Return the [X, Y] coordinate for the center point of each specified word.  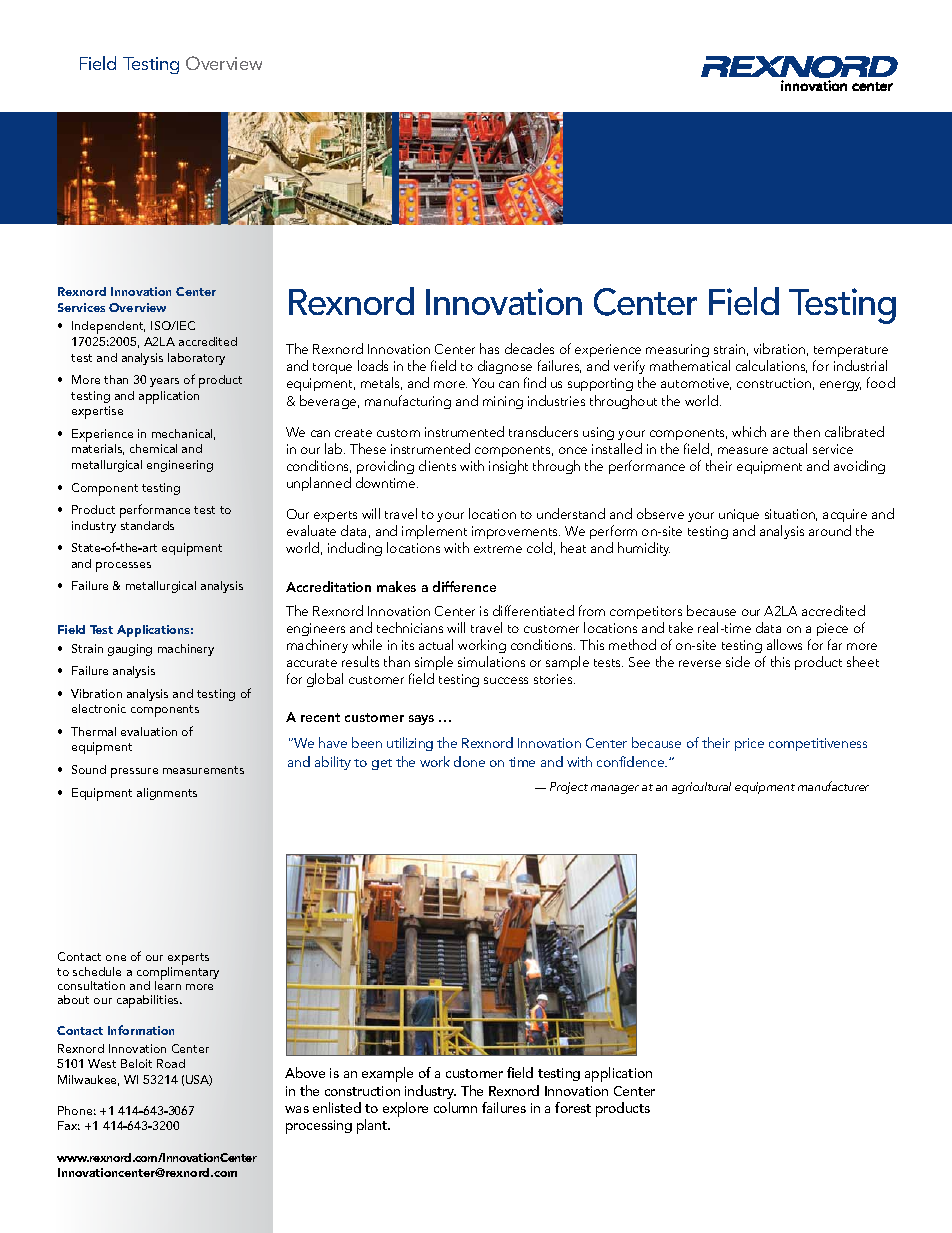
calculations [771, 366]
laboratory [196, 359]
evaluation [149, 731]
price [749, 744]
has [489, 348]
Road [171, 1063]
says [421, 720]
